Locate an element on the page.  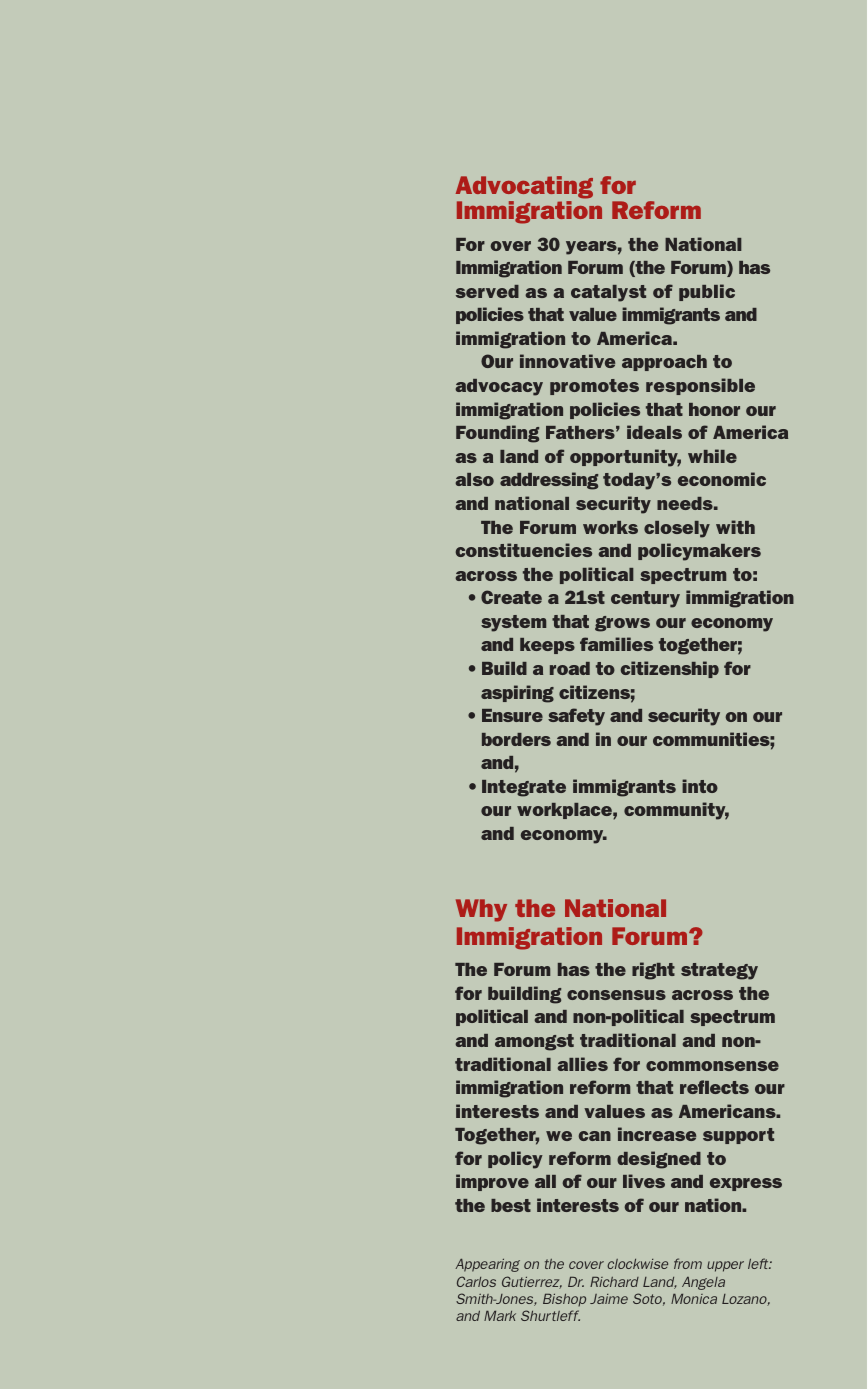
Mark is located at coordinates (500, 1316).
